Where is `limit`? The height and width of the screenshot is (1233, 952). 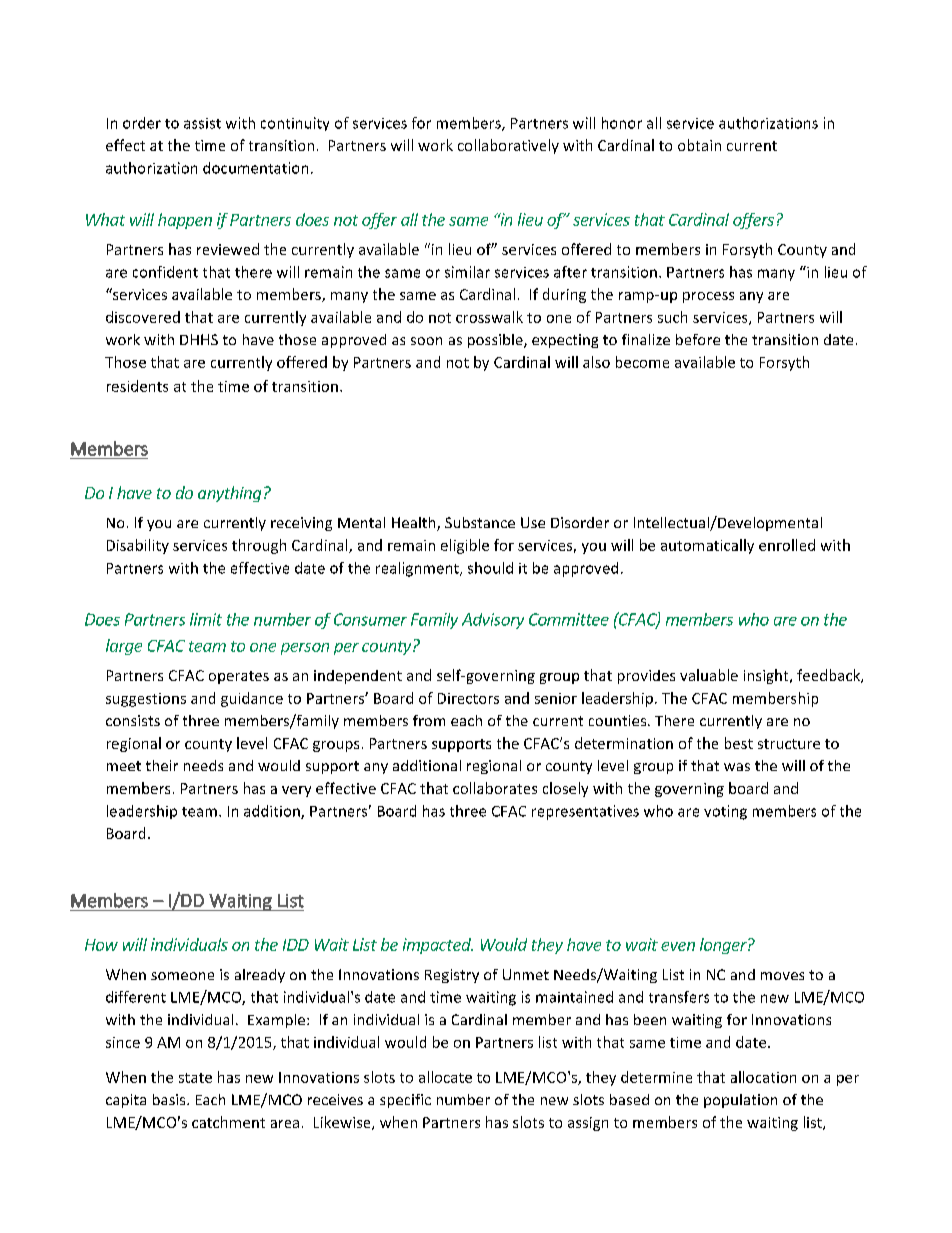 limit is located at coordinates (206, 619).
